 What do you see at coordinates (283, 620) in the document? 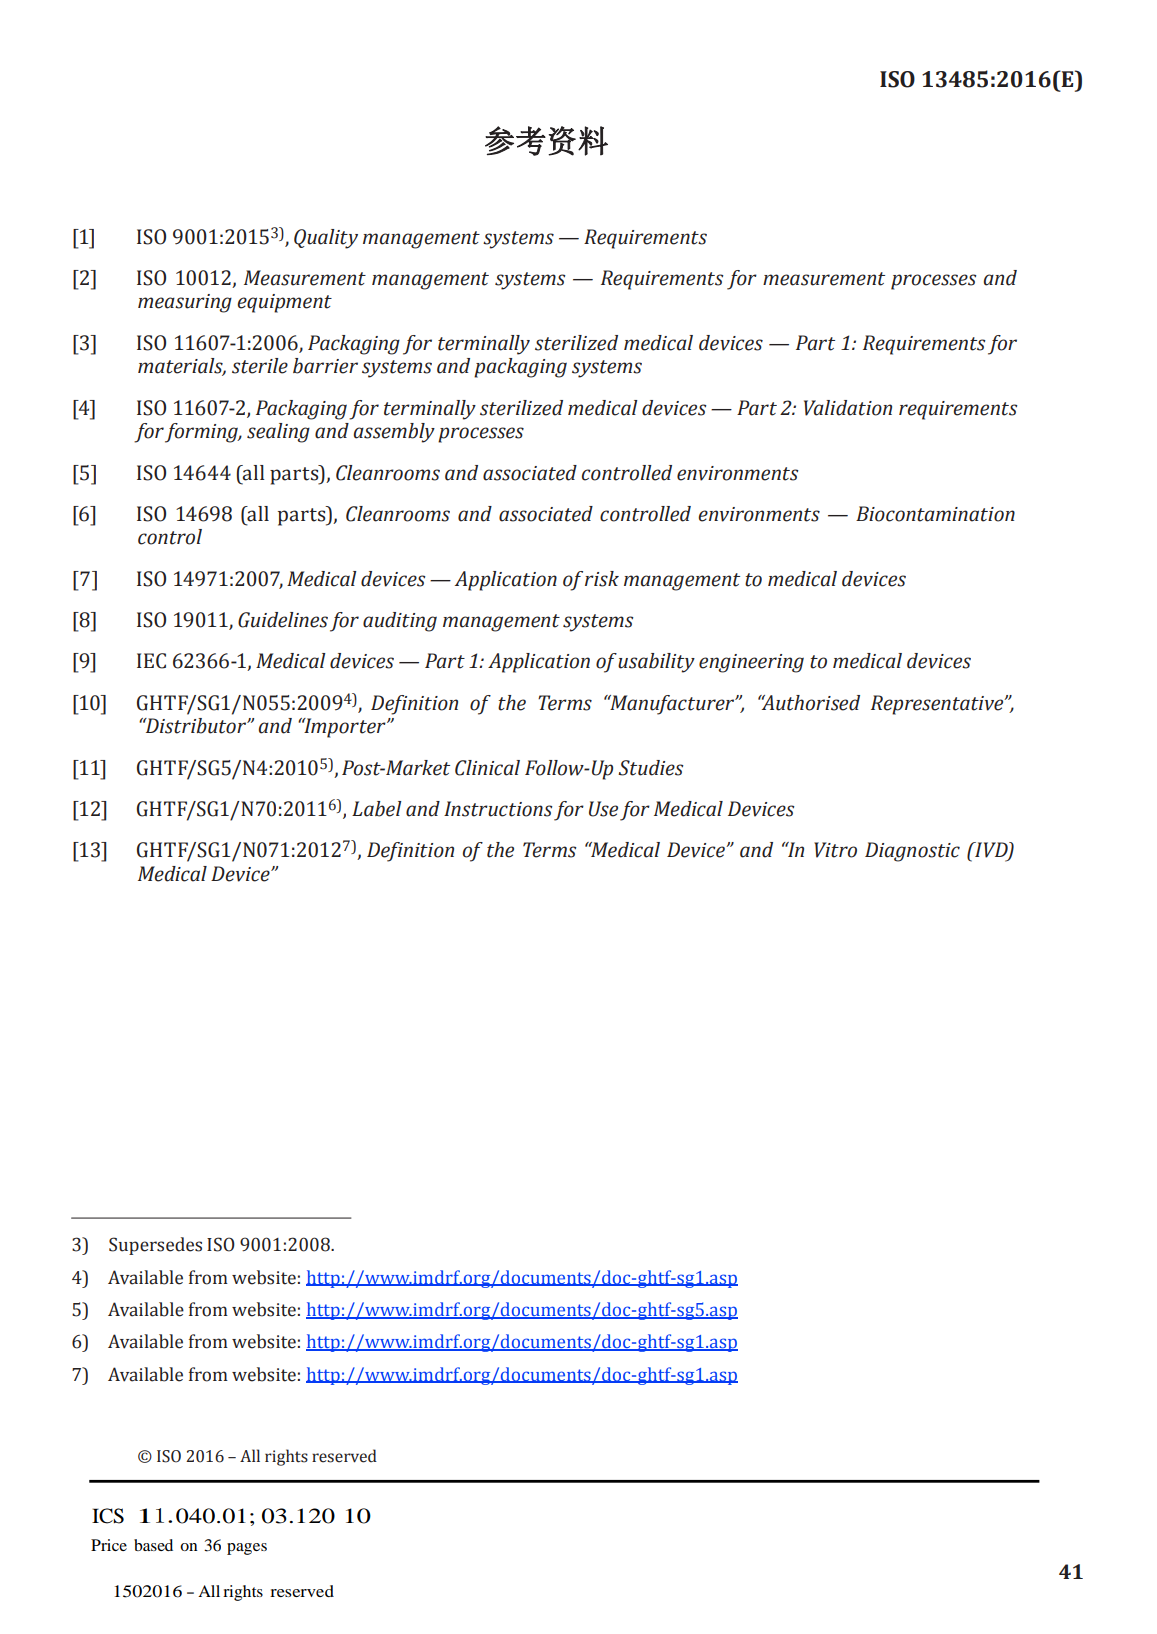
I see `Guidelines` at bounding box center [283, 620].
